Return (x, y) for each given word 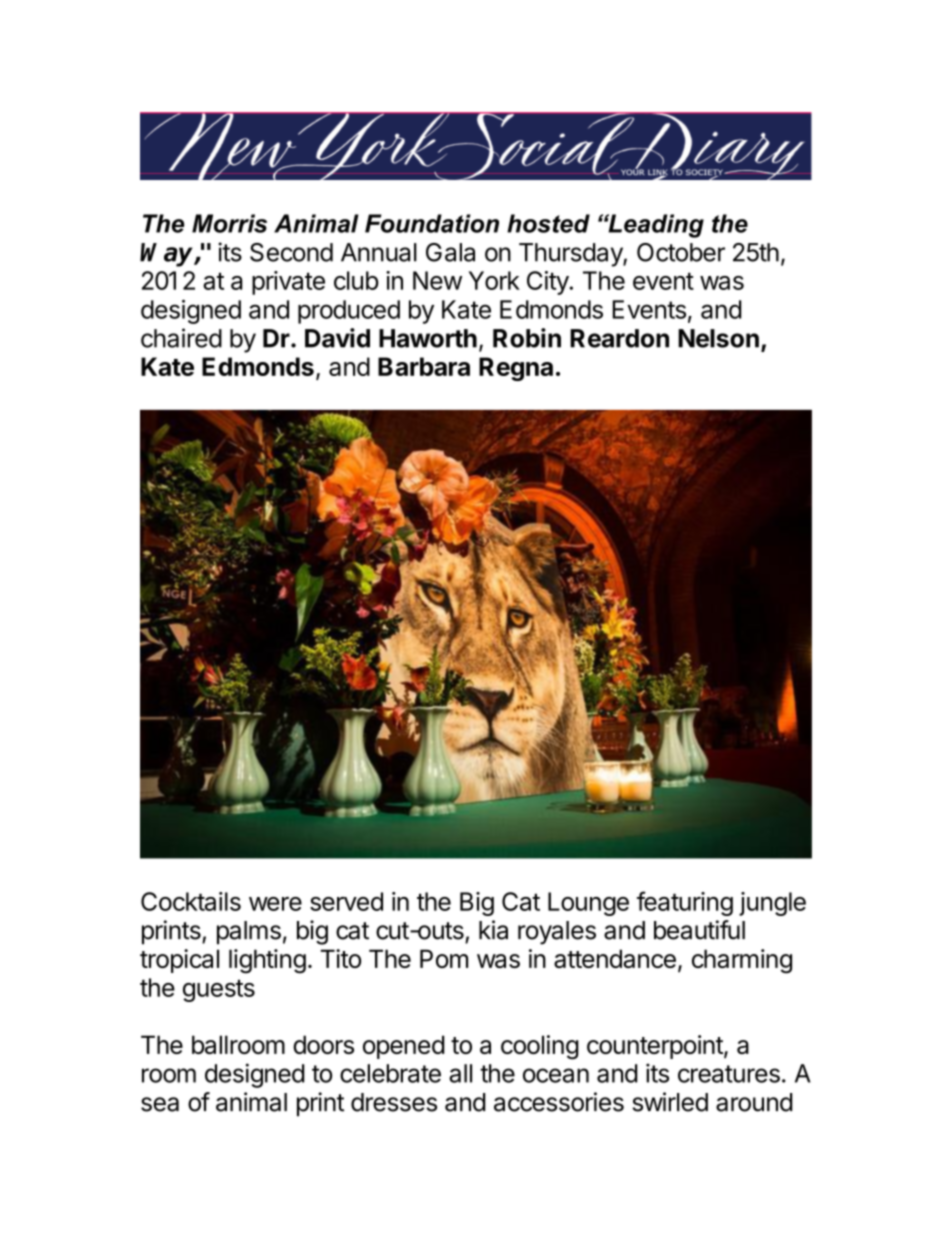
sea (160, 1104)
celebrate (390, 1073)
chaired (181, 338)
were (275, 904)
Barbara (424, 366)
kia (493, 930)
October (681, 252)
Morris (229, 223)
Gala (450, 252)
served (346, 901)
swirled (670, 1102)
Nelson (718, 338)
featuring (685, 903)
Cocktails (191, 901)
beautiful (699, 930)
